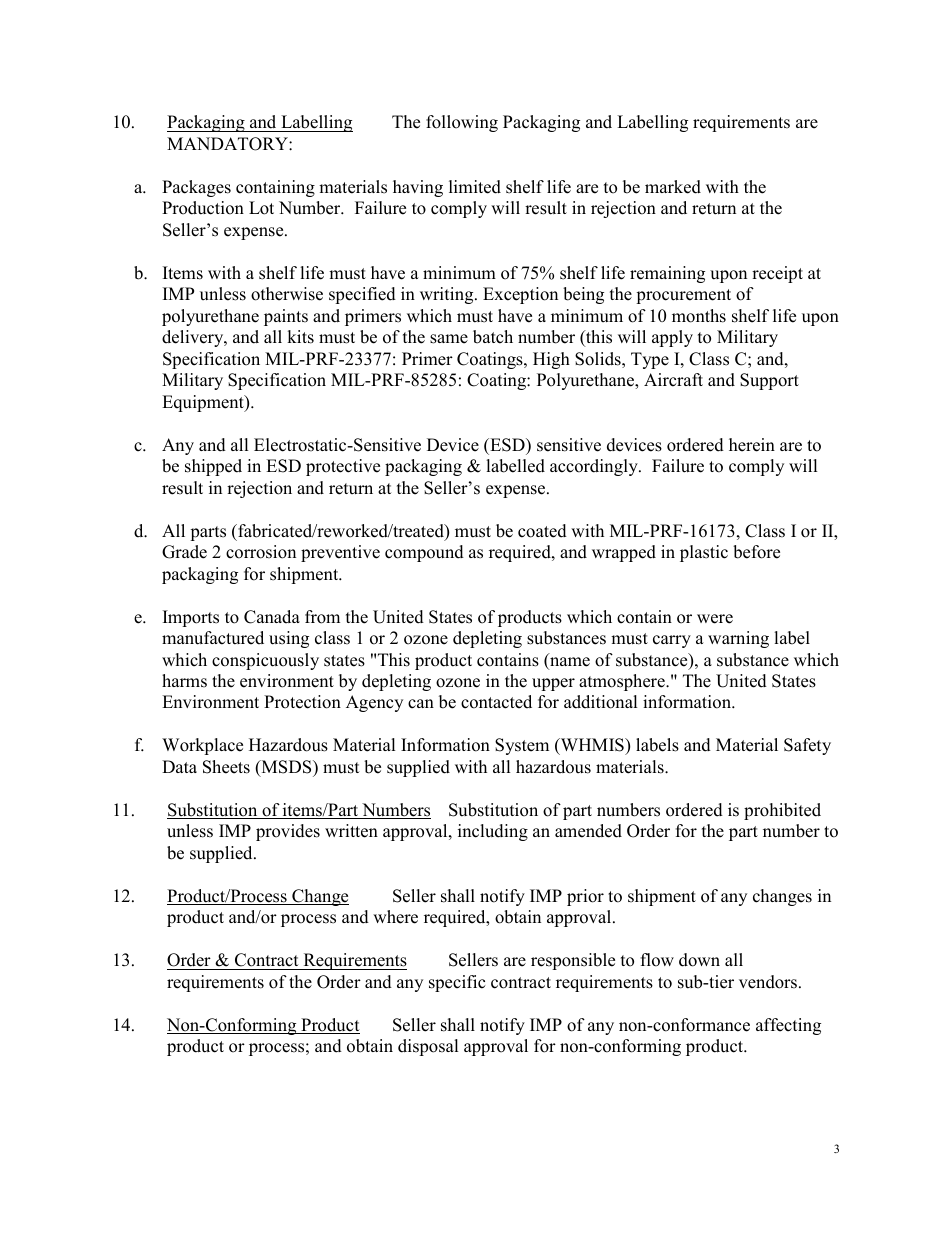  I want to click on compound, so click(424, 553).
